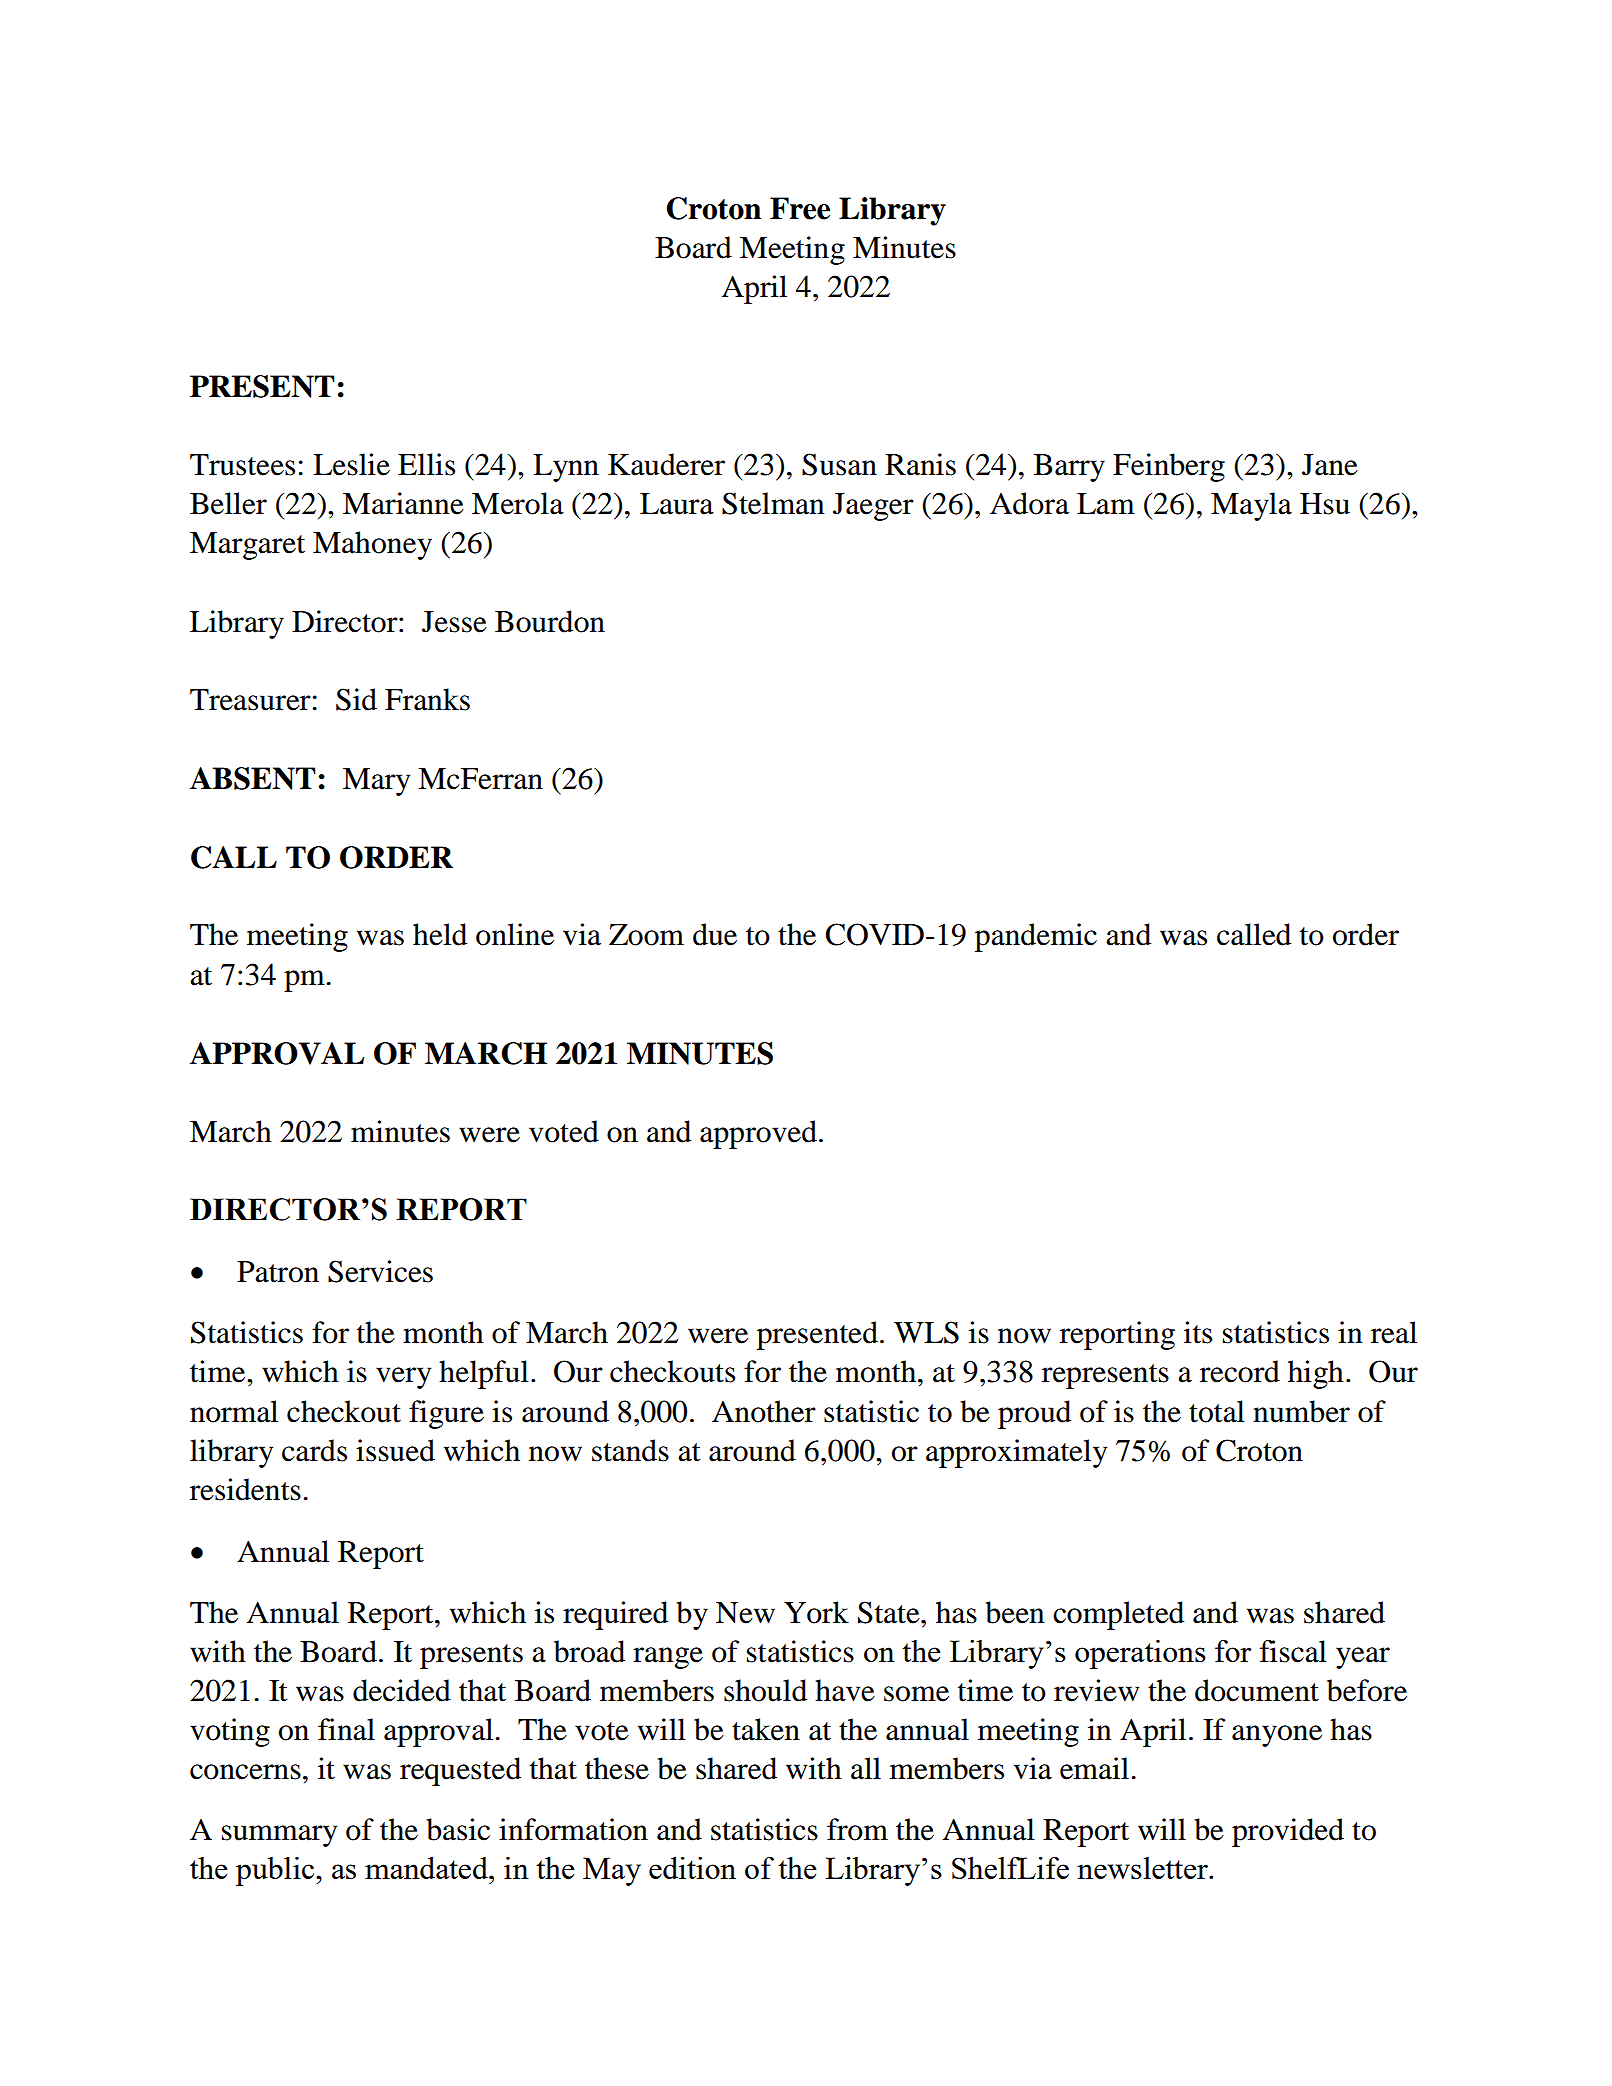  I want to click on Services, so click(380, 1271).
